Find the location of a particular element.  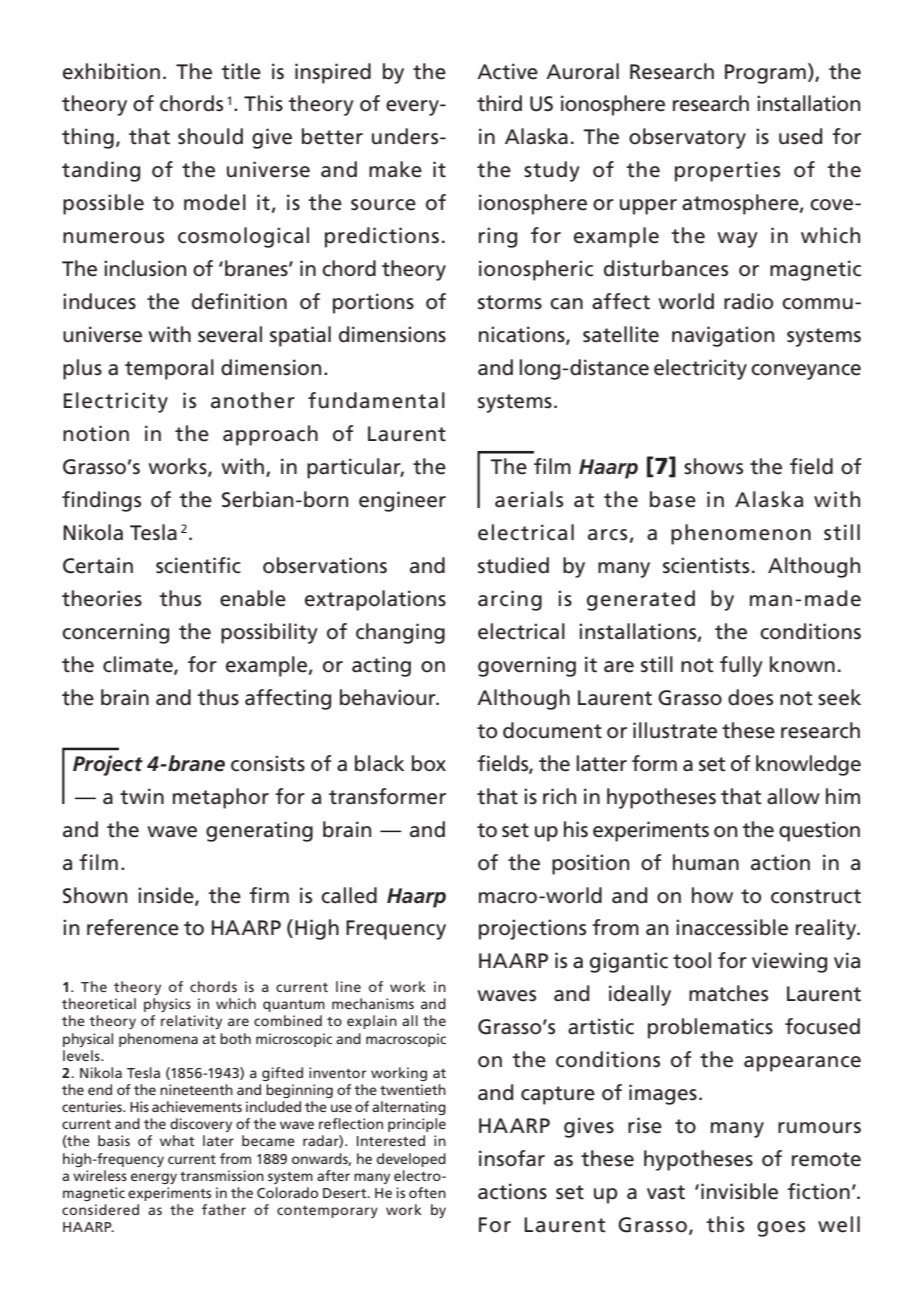

shows is located at coordinates (713, 466).
